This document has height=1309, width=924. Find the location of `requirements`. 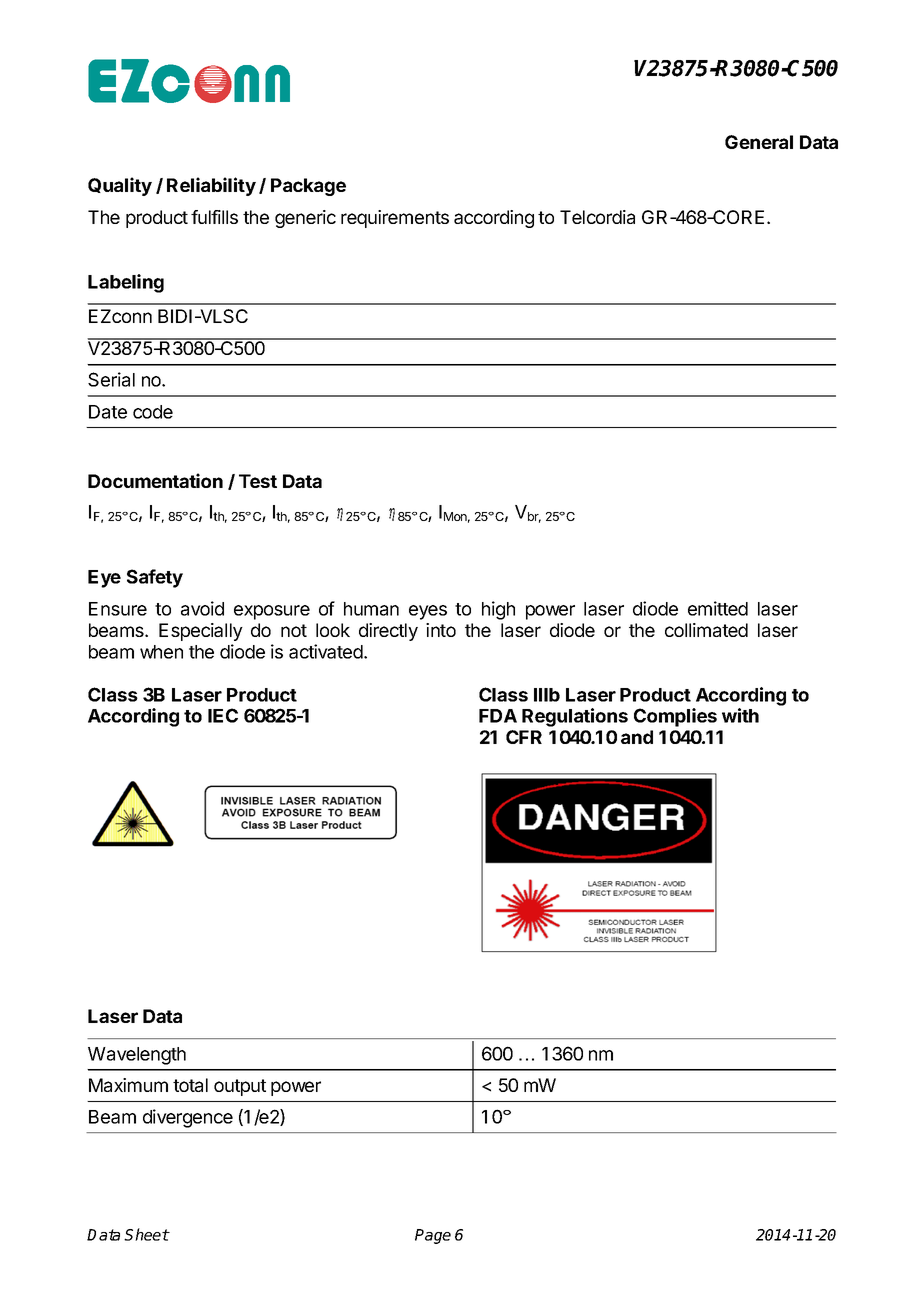

requirements is located at coordinates (395, 219).
